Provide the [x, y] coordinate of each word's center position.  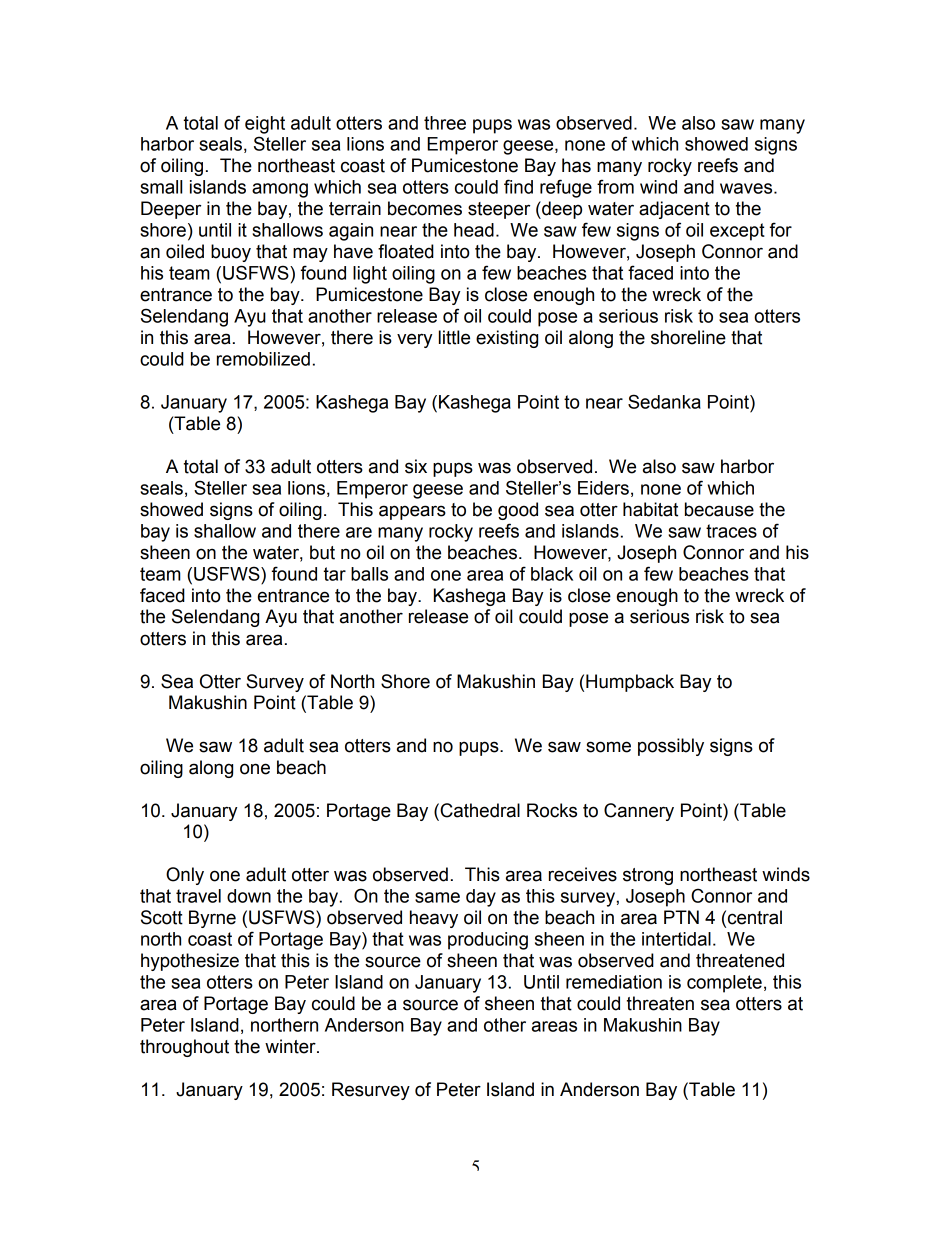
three [445, 123]
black [552, 574]
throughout [184, 1048]
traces [731, 531]
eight [265, 125]
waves [747, 188]
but [322, 552]
